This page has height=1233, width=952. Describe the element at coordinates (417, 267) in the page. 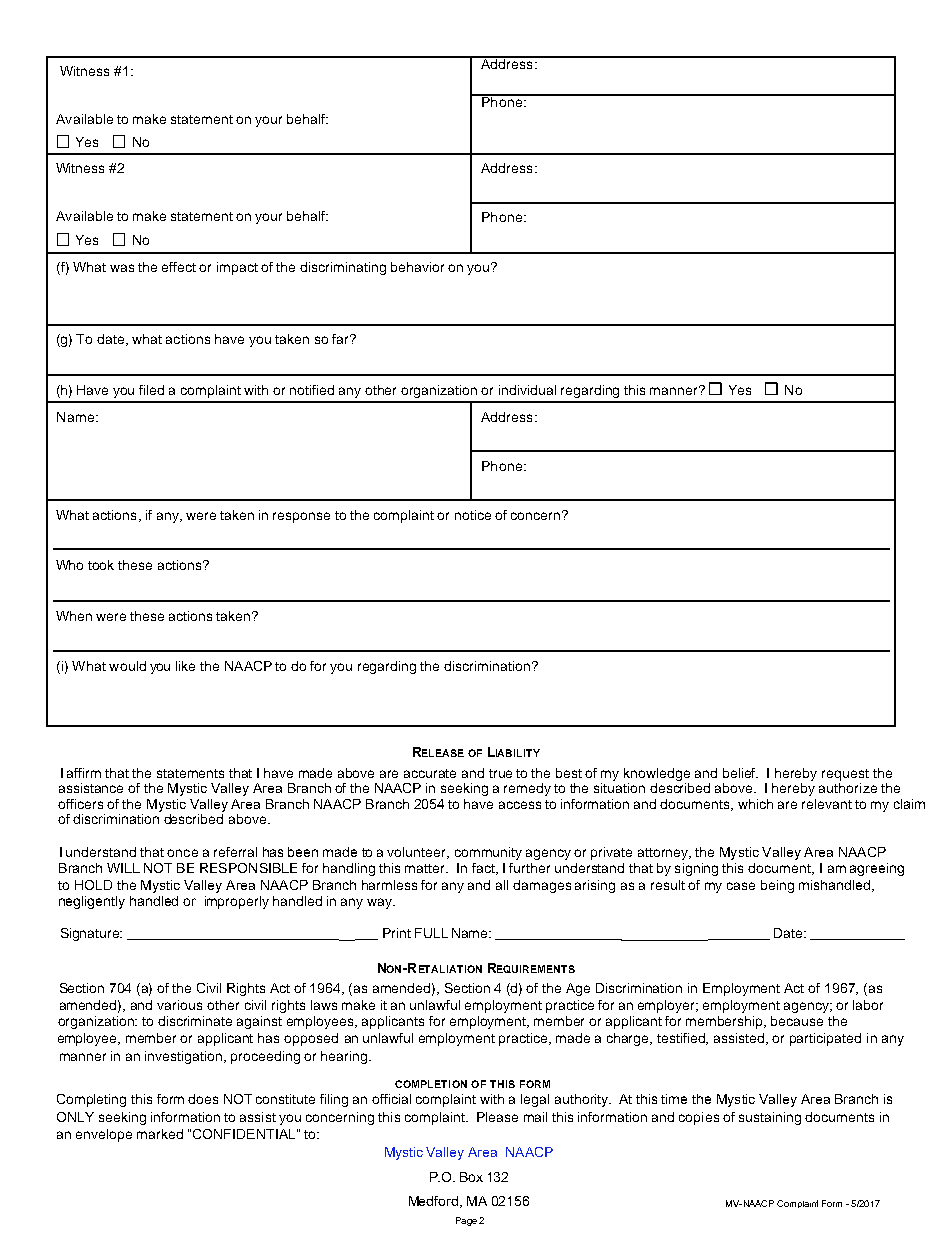

I see `behavior` at that location.
